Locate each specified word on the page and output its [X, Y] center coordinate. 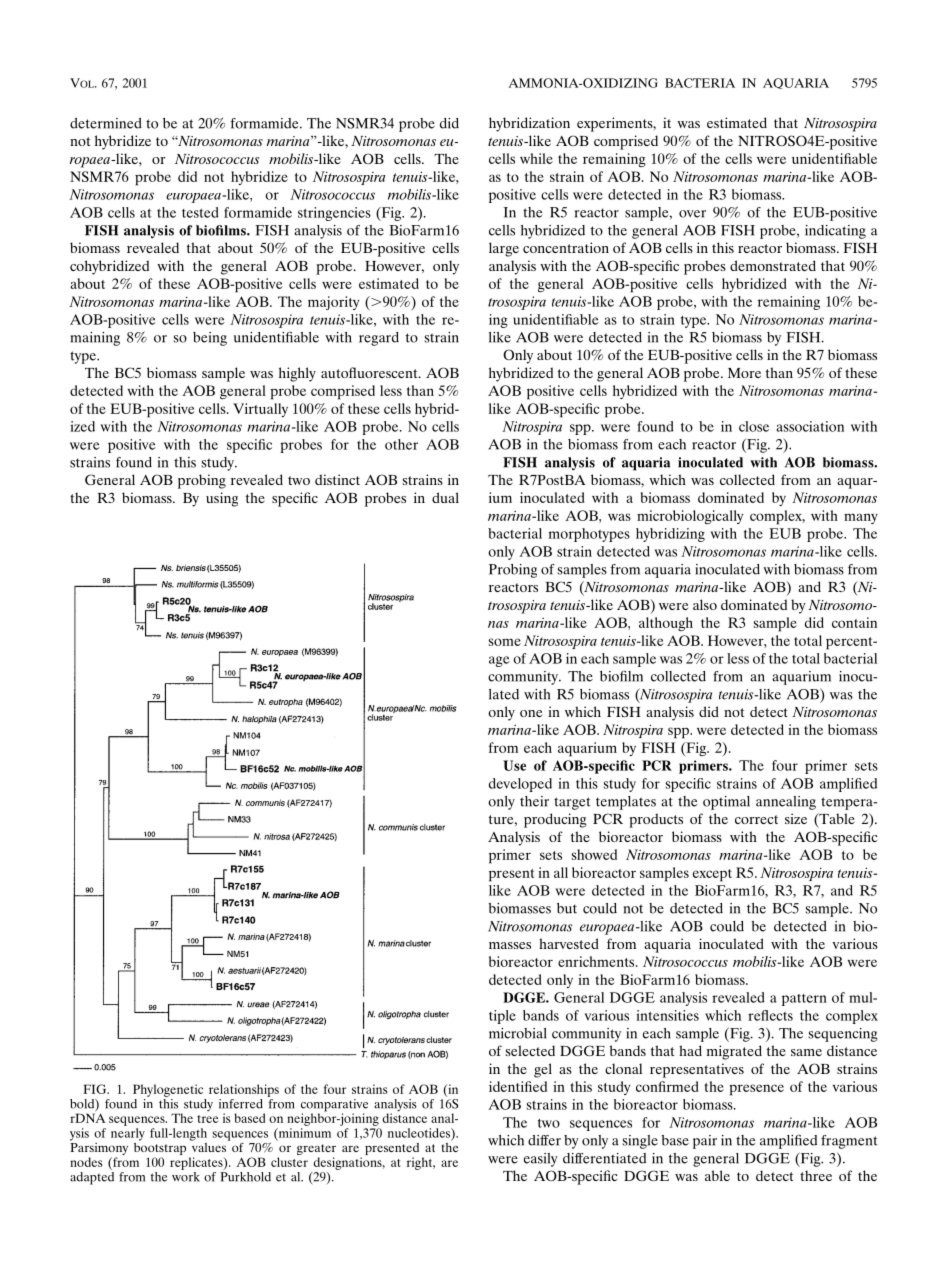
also [705, 604]
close [754, 426]
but [567, 908]
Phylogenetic [168, 1090]
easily [541, 1160]
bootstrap [160, 1149]
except [712, 875]
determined [106, 123]
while [536, 158]
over [692, 214]
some [505, 642]
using [222, 499]
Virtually [260, 410]
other [401, 444]
